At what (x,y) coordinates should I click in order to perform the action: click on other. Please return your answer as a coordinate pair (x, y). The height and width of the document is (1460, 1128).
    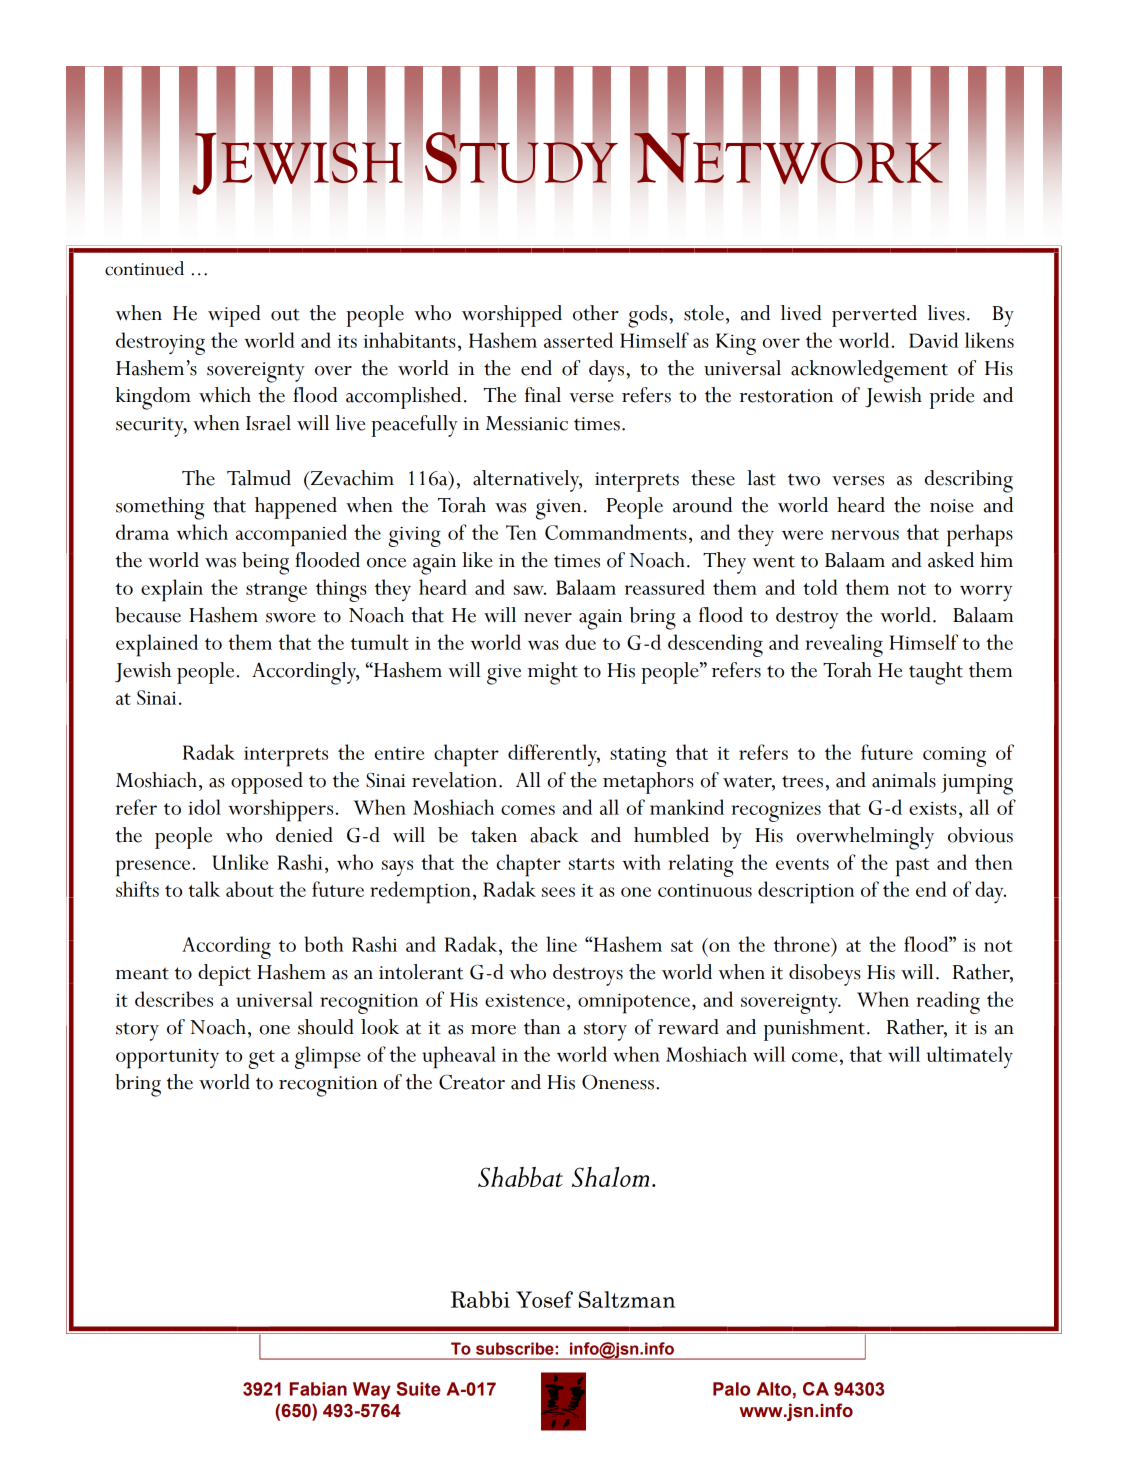
    Looking at the image, I should click on (596, 313).
